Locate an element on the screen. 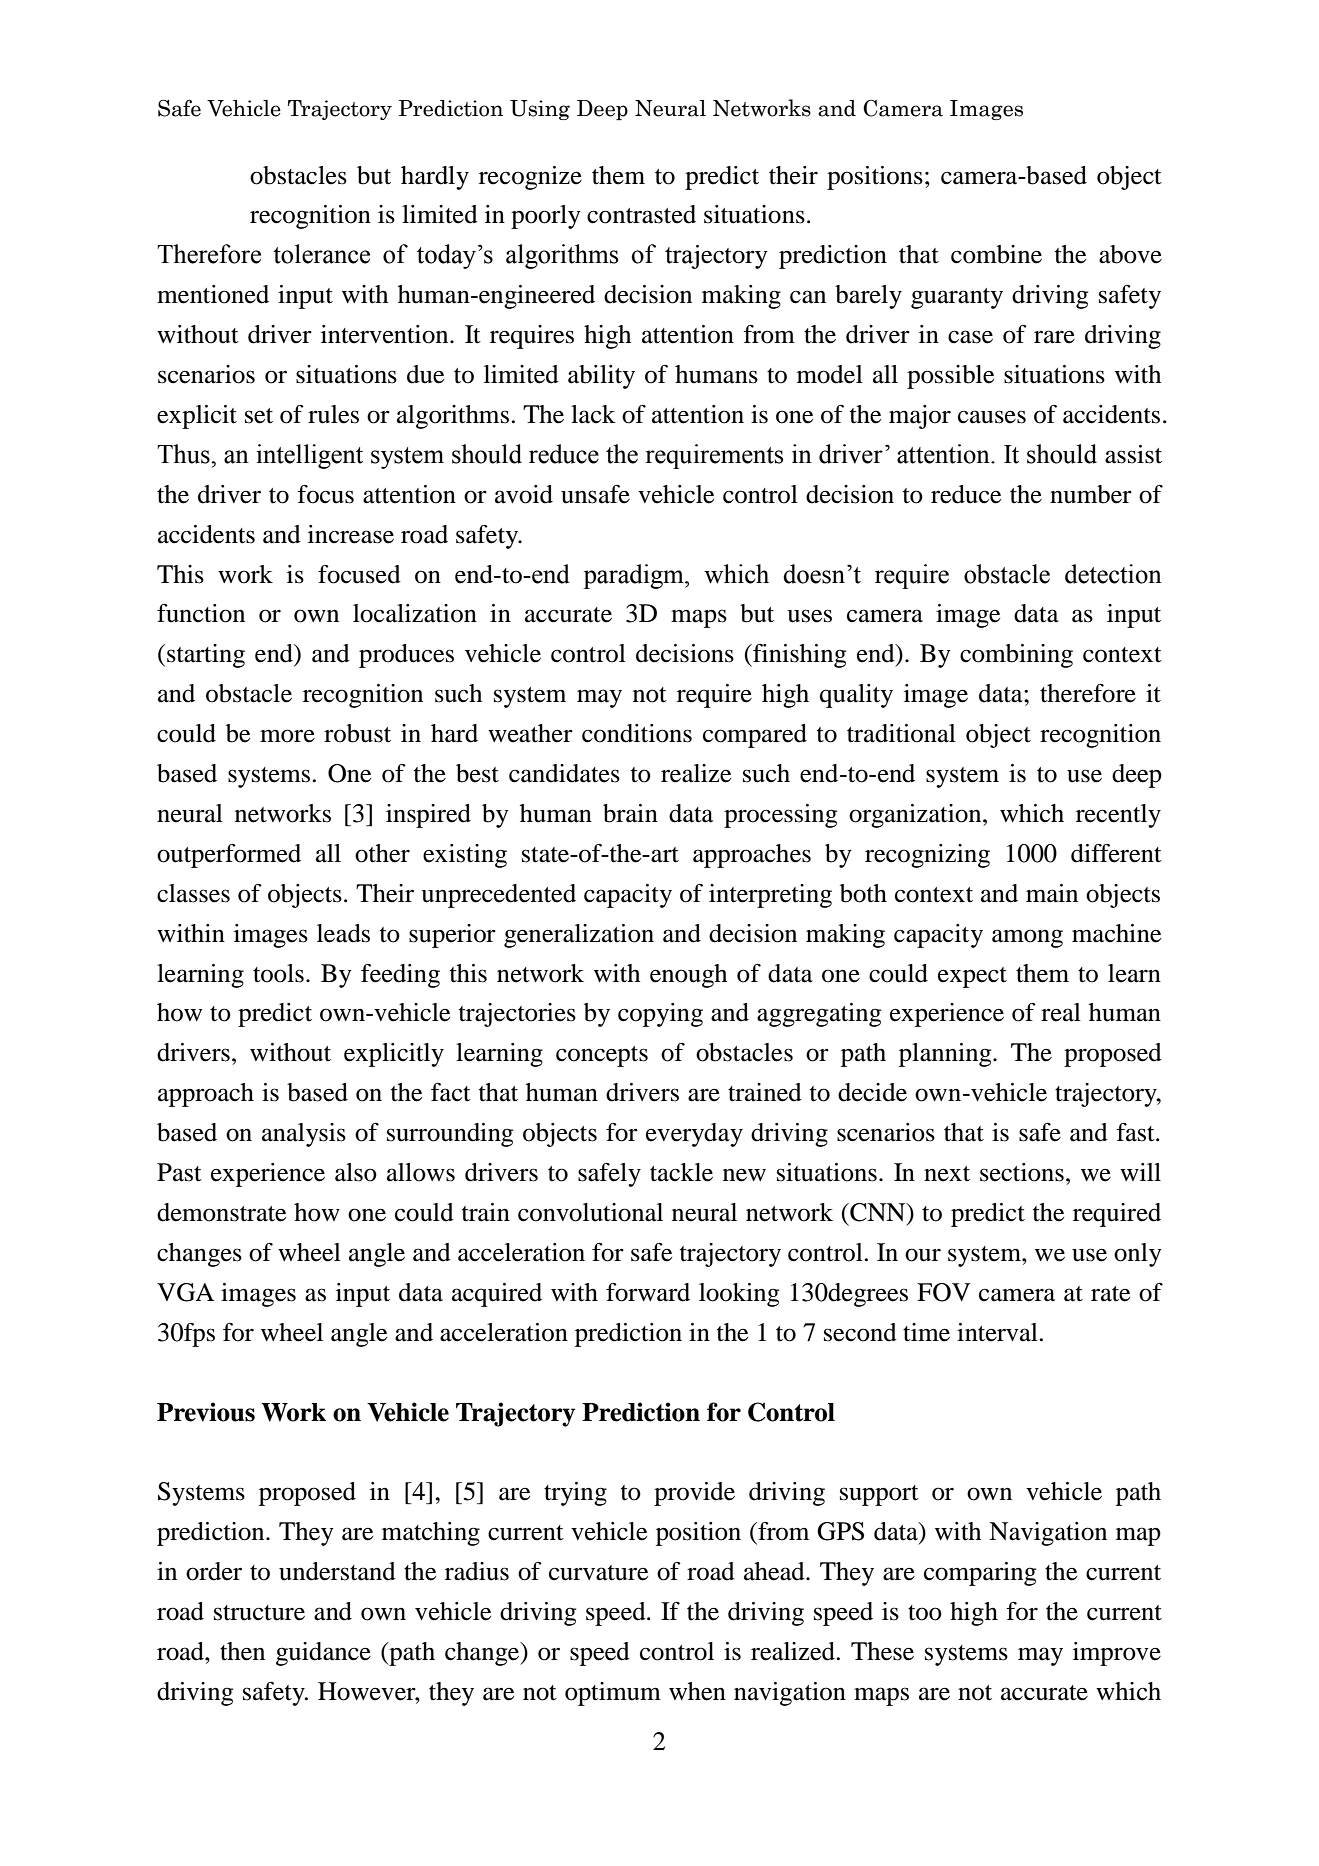 Image resolution: width=1319 pixels, height=1866 pixels. generalization is located at coordinates (579, 936).
